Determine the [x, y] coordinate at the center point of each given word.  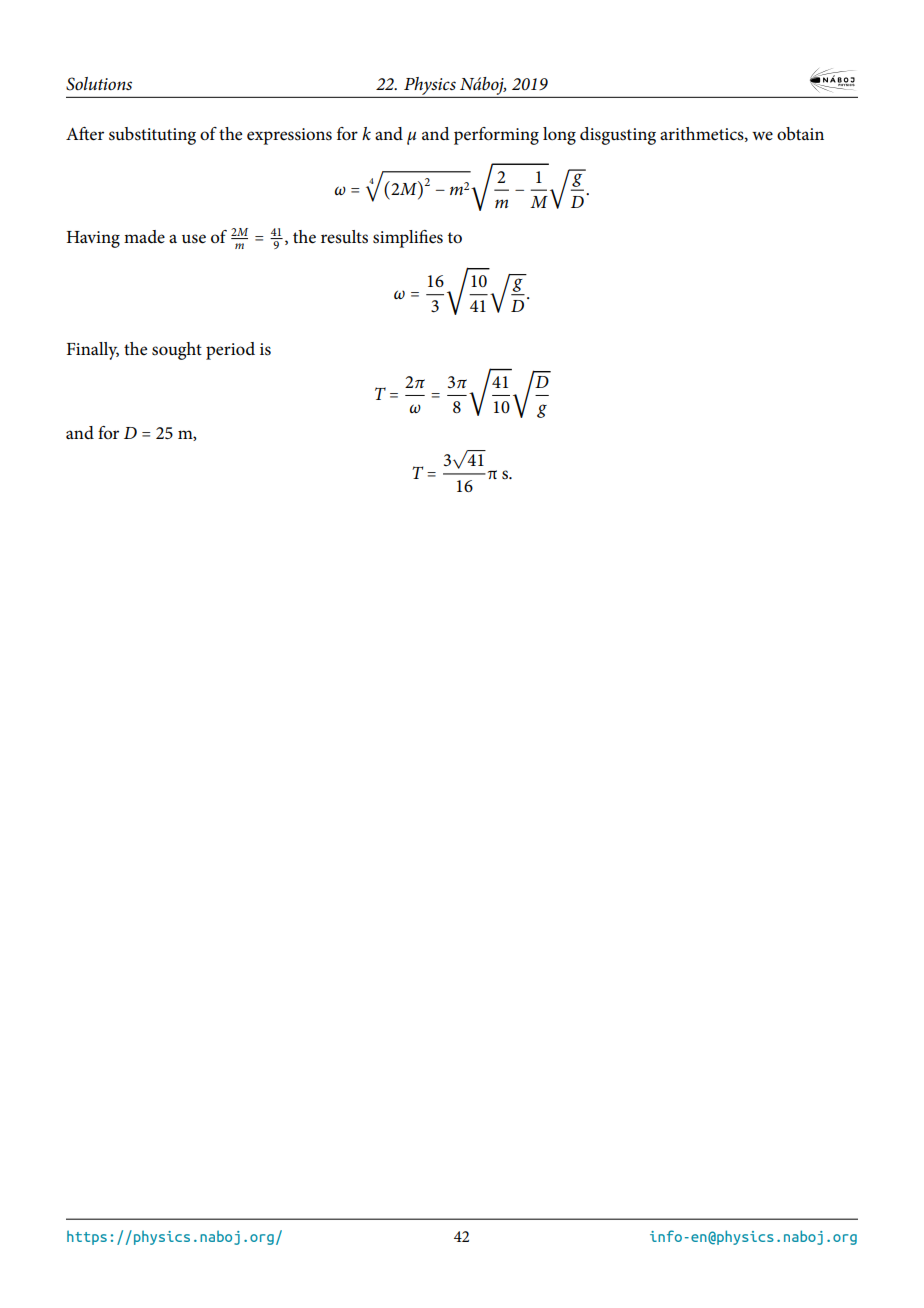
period [230, 351]
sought [177, 351]
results [344, 237]
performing [496, 136]
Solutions [99, 84]
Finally [93, 351]
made [144, 236]
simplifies [408, 239]
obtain [800, 134]
